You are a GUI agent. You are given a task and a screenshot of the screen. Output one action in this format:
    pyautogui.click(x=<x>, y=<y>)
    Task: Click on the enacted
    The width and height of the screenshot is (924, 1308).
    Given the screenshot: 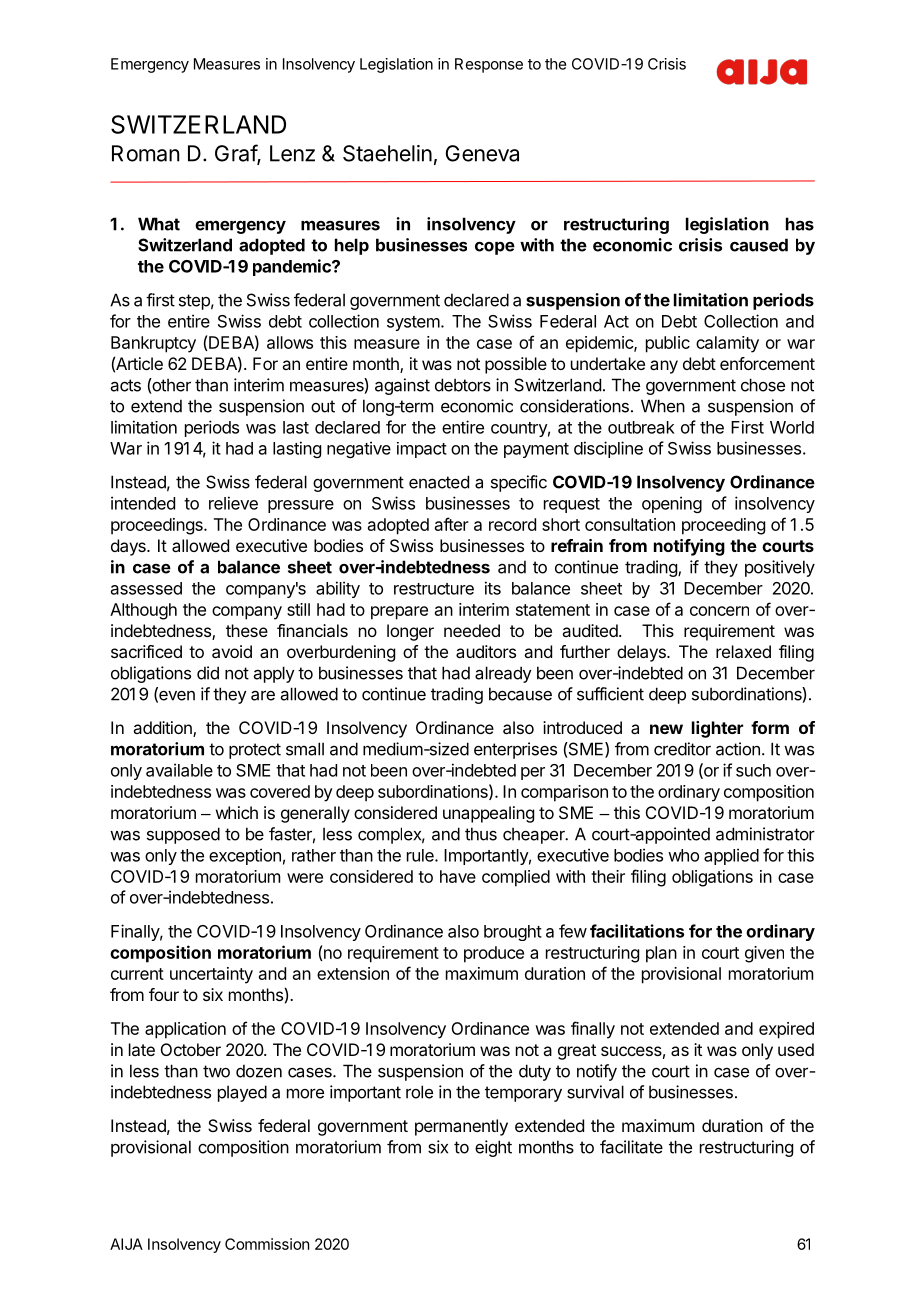 What is the action you would take?
    pyautogui.click(x=439, y=482)
